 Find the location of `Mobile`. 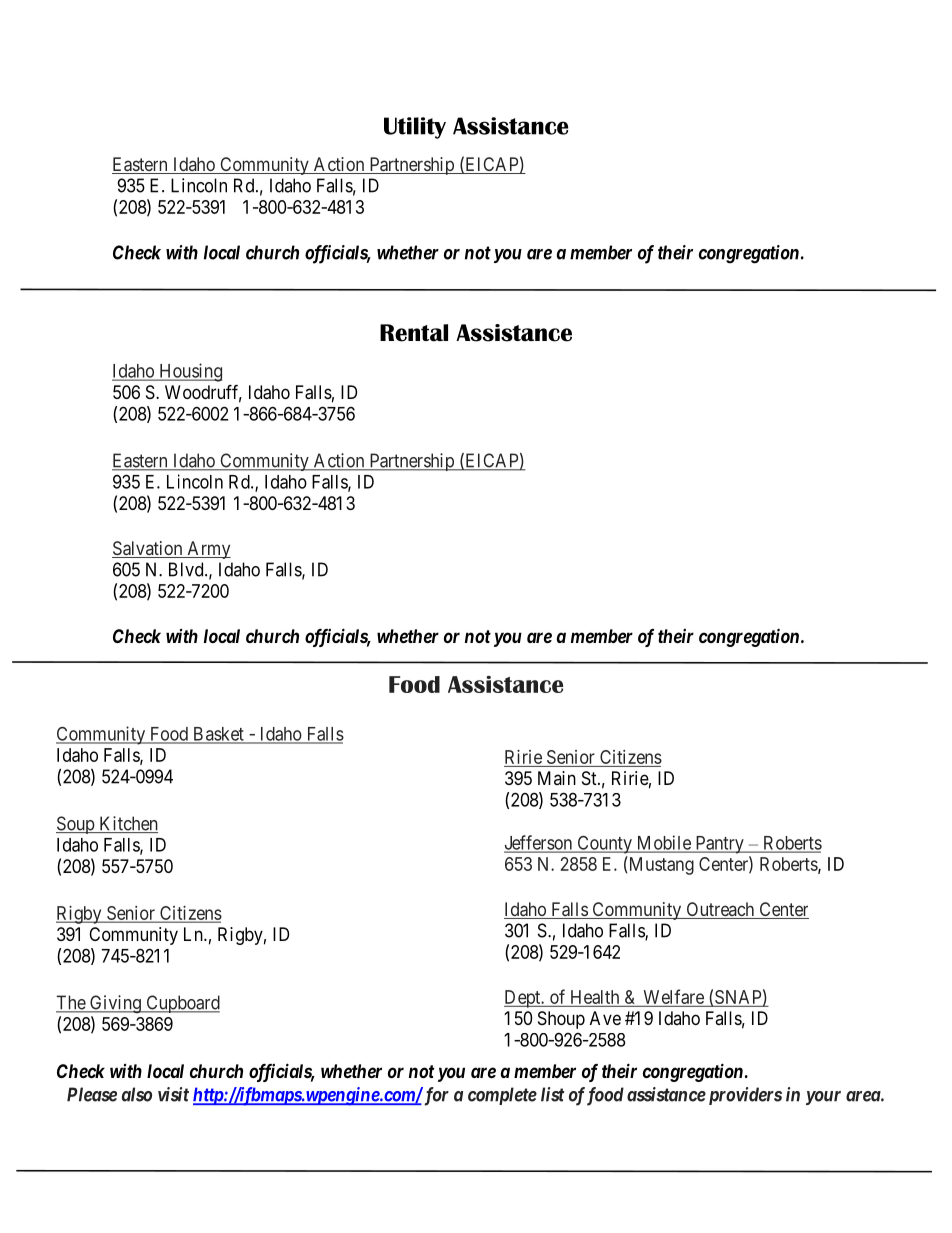

Mobile is located at coordinates (663, 843).
